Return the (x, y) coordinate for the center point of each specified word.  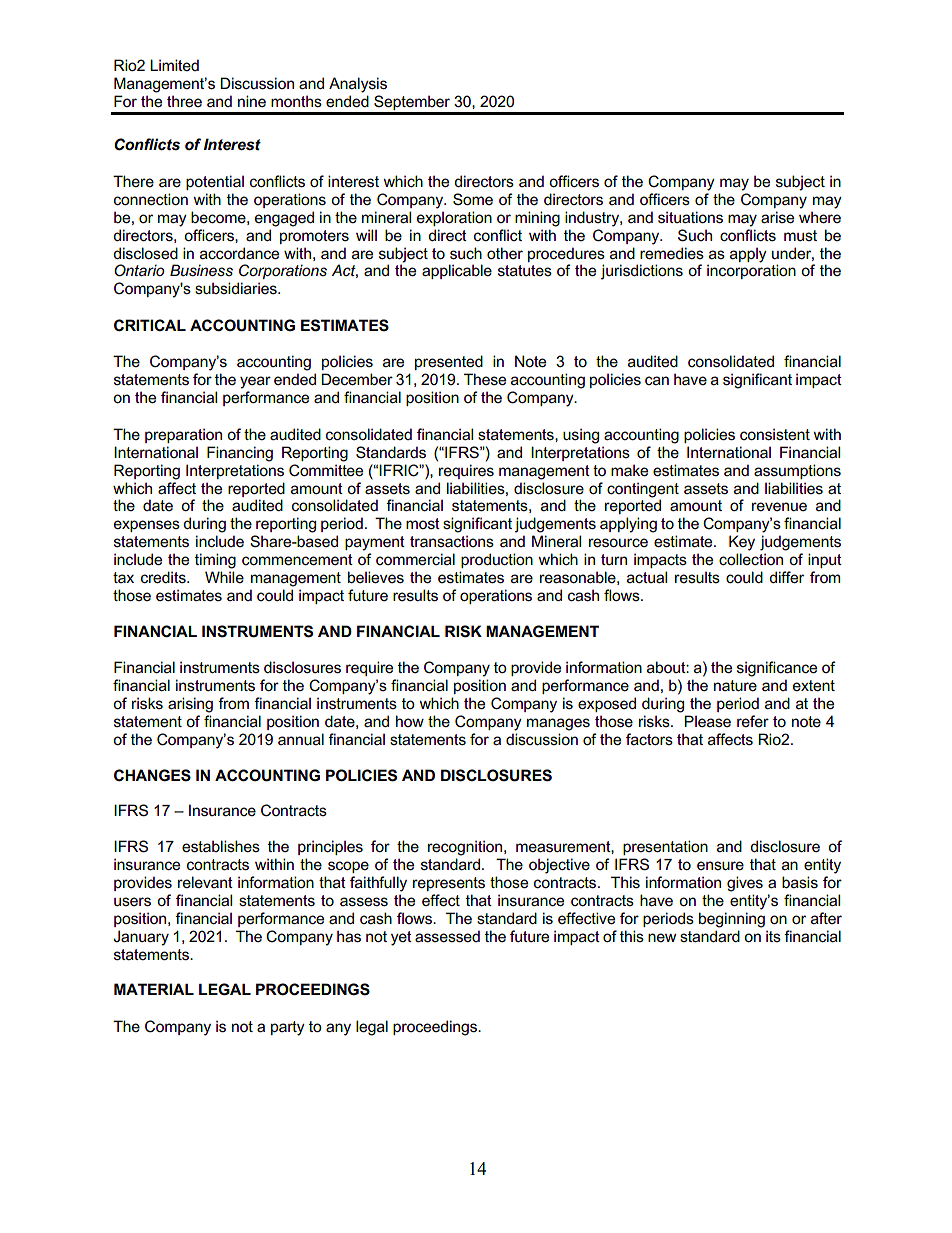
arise (777, 217)
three (184, 101)
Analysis (358, 85)
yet (401, 938)
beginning (732, 920)
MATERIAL (154, 989)
